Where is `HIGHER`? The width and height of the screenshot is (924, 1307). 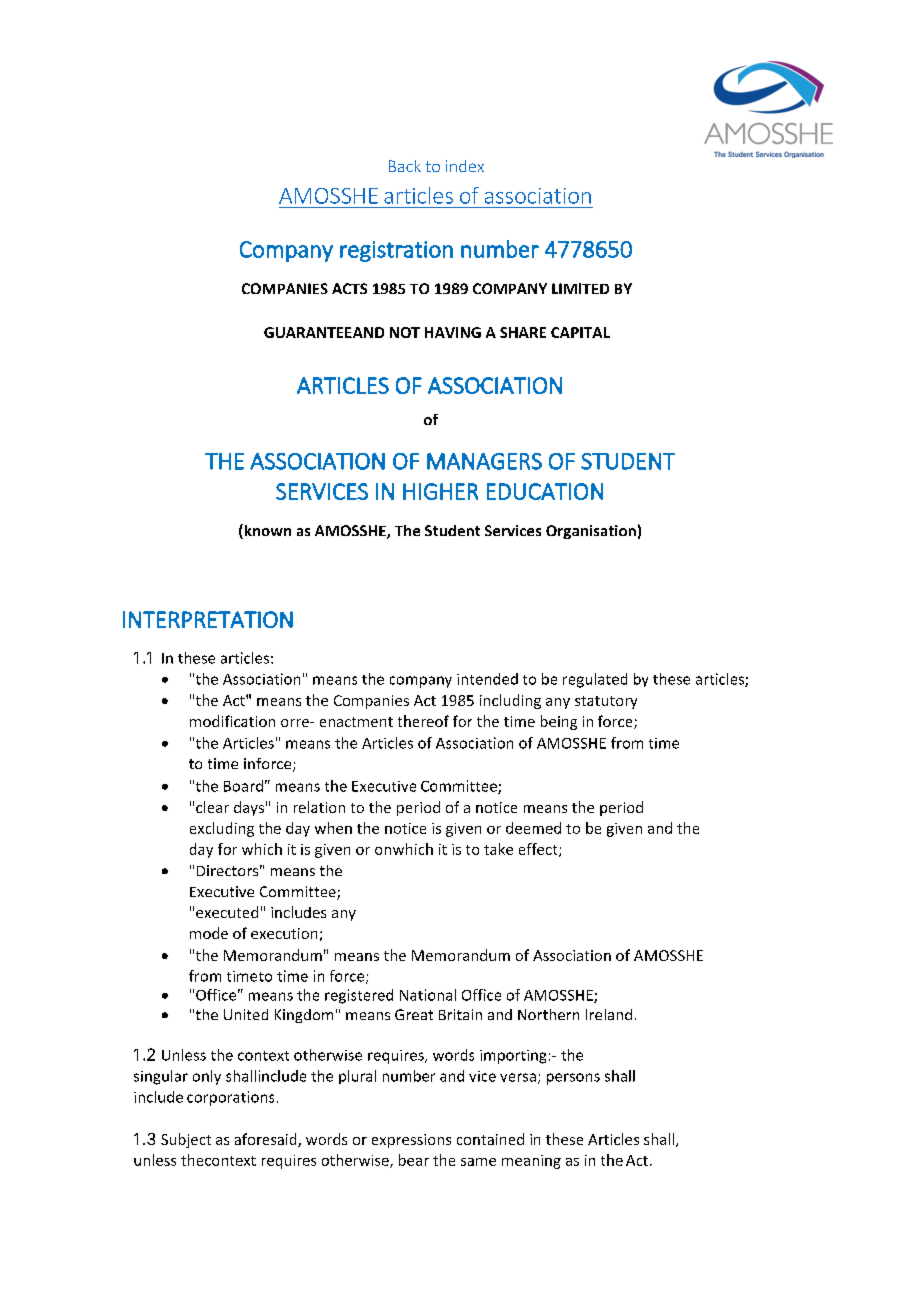 HIGHER is located at coordinates (440, 491).
